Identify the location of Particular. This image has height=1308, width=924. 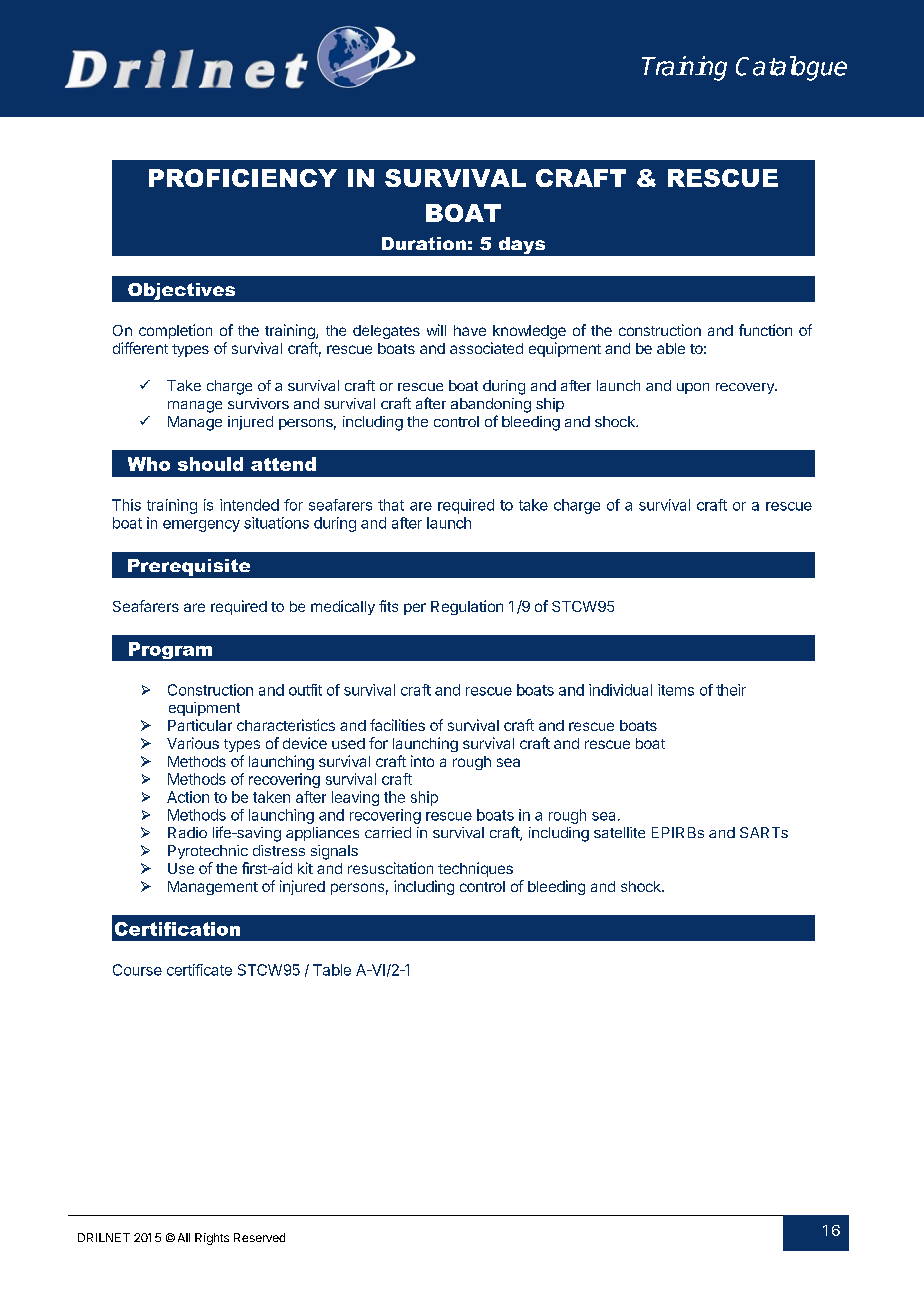
(200, 725).
